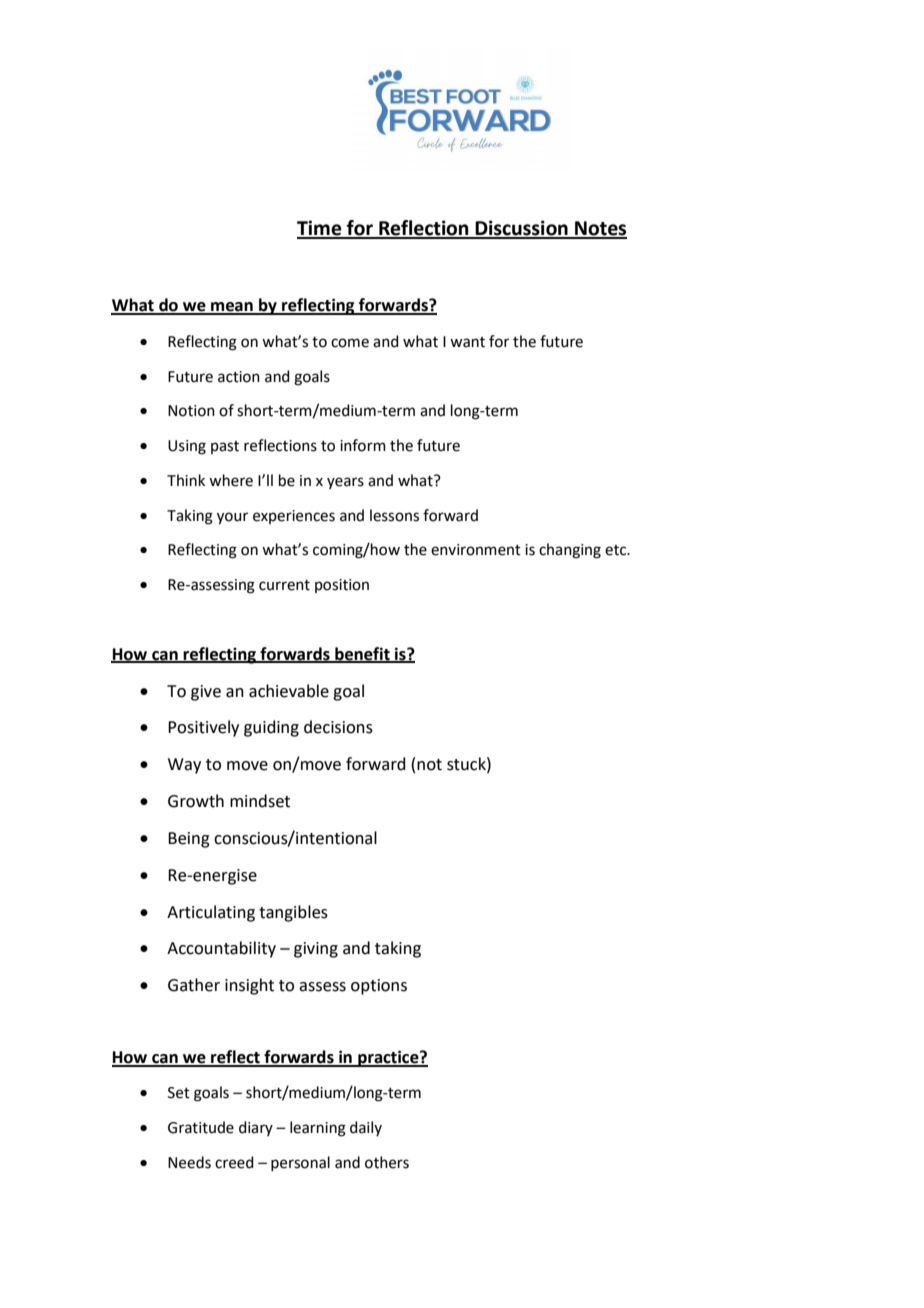  Describe the element at coordinates (467, 342) in the screenshot. I see `want` at that location.
